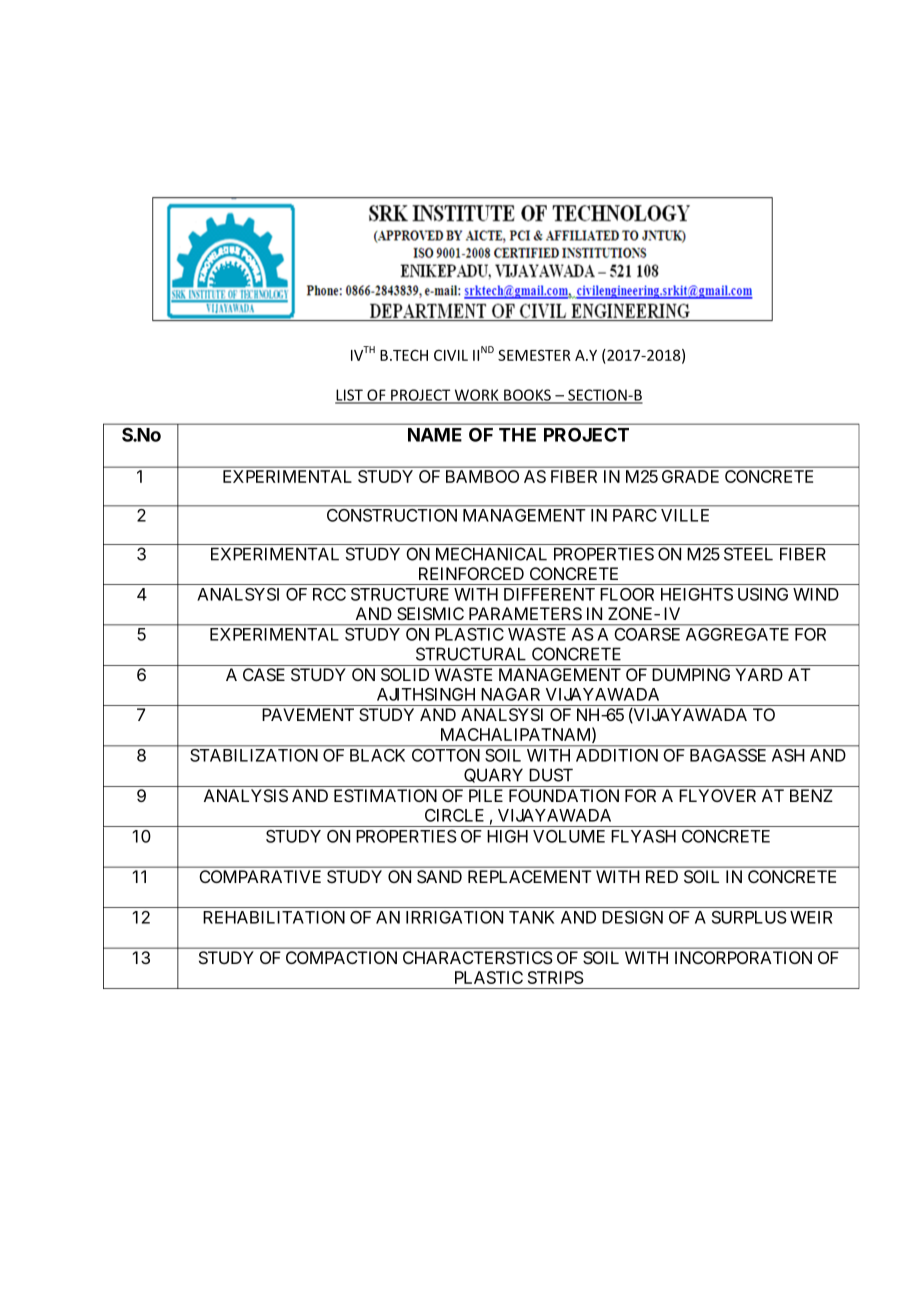  What do you see at coordinates (717, 795) in the image?
I see `FLYOVER` at bounding box center [717, 795].
